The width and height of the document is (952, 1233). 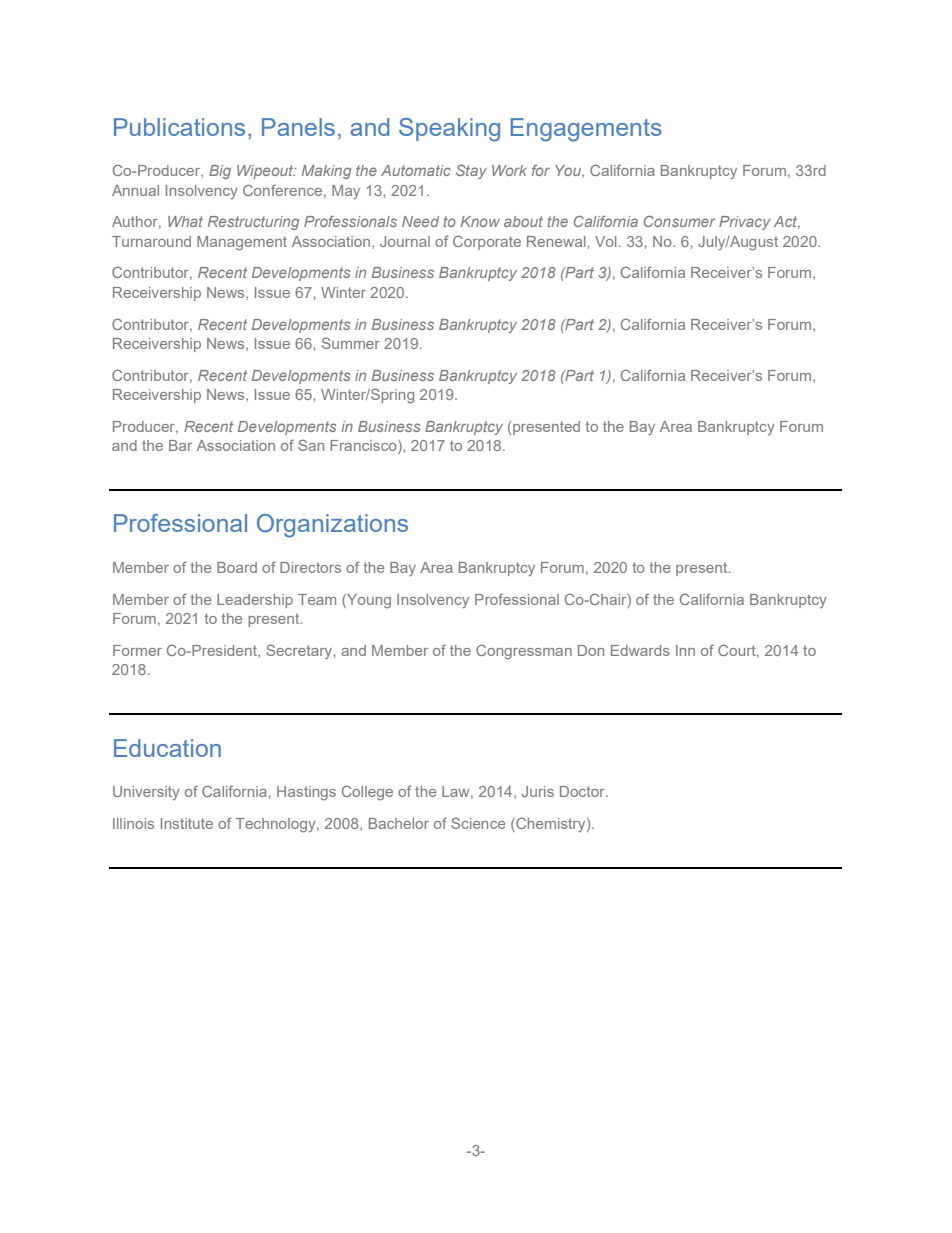 I want to click on Francisco, so click(x=364, y=447).
